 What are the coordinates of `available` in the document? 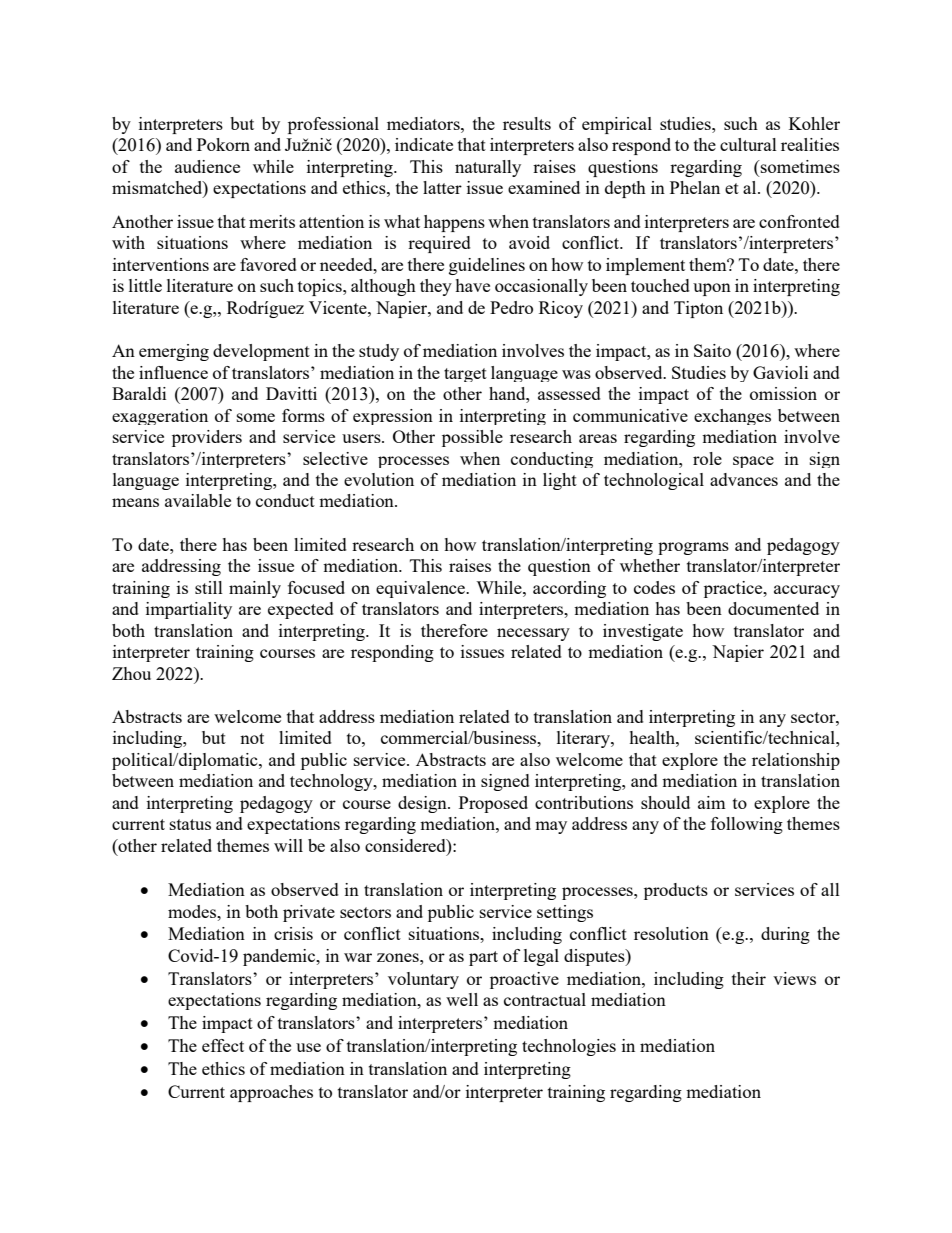 It's located at (198, 500).
